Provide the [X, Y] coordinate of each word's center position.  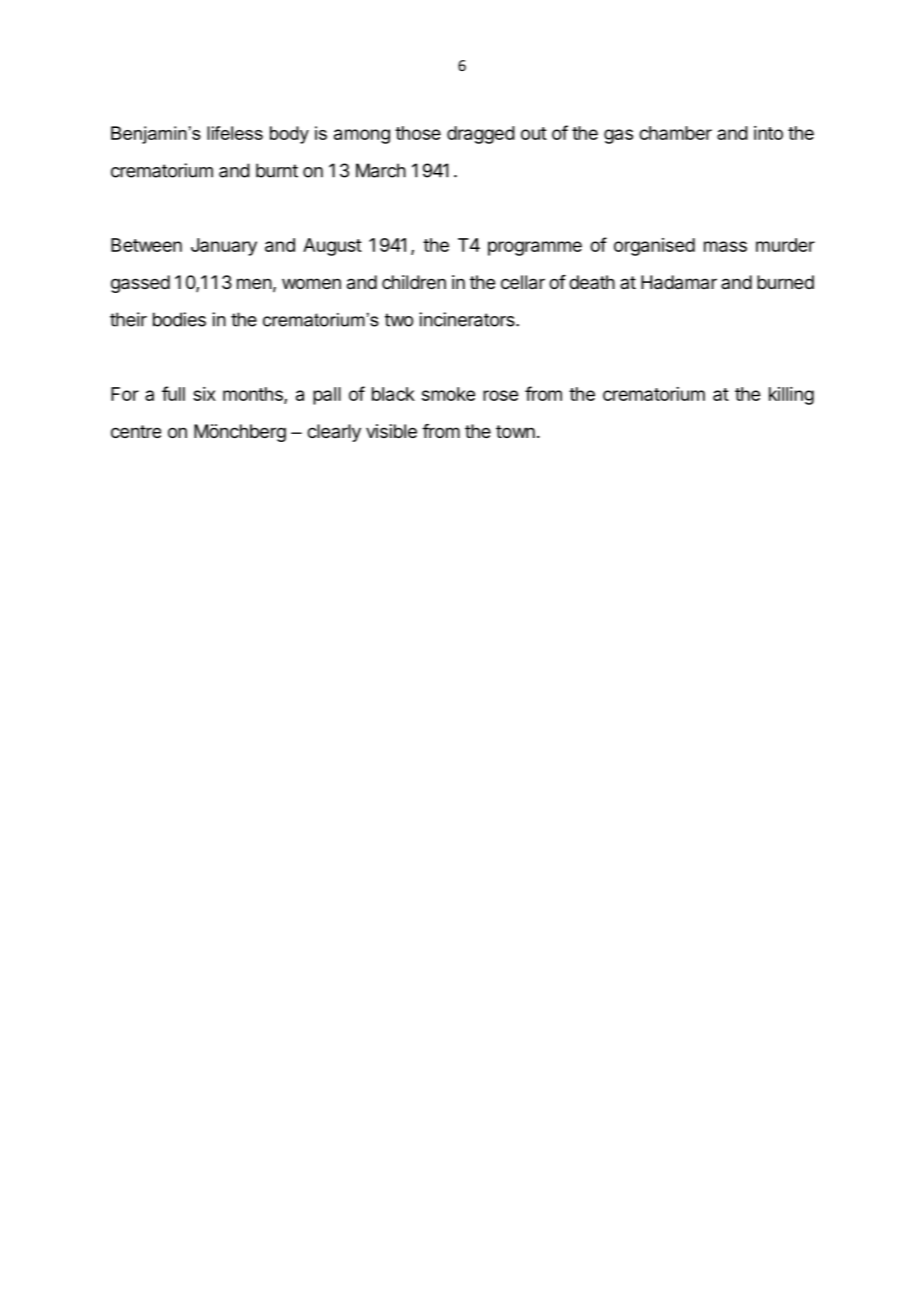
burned [785, 282]
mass [725, 246]
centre [136, 431]
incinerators [468, 319]
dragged [481, 135]
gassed [140, 284]
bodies [179, 319]
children [414, 282]
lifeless [235, 133]
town [515, 431]
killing [791, 396]
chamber [675, 133]
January [224, 247]
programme [535, 248]
